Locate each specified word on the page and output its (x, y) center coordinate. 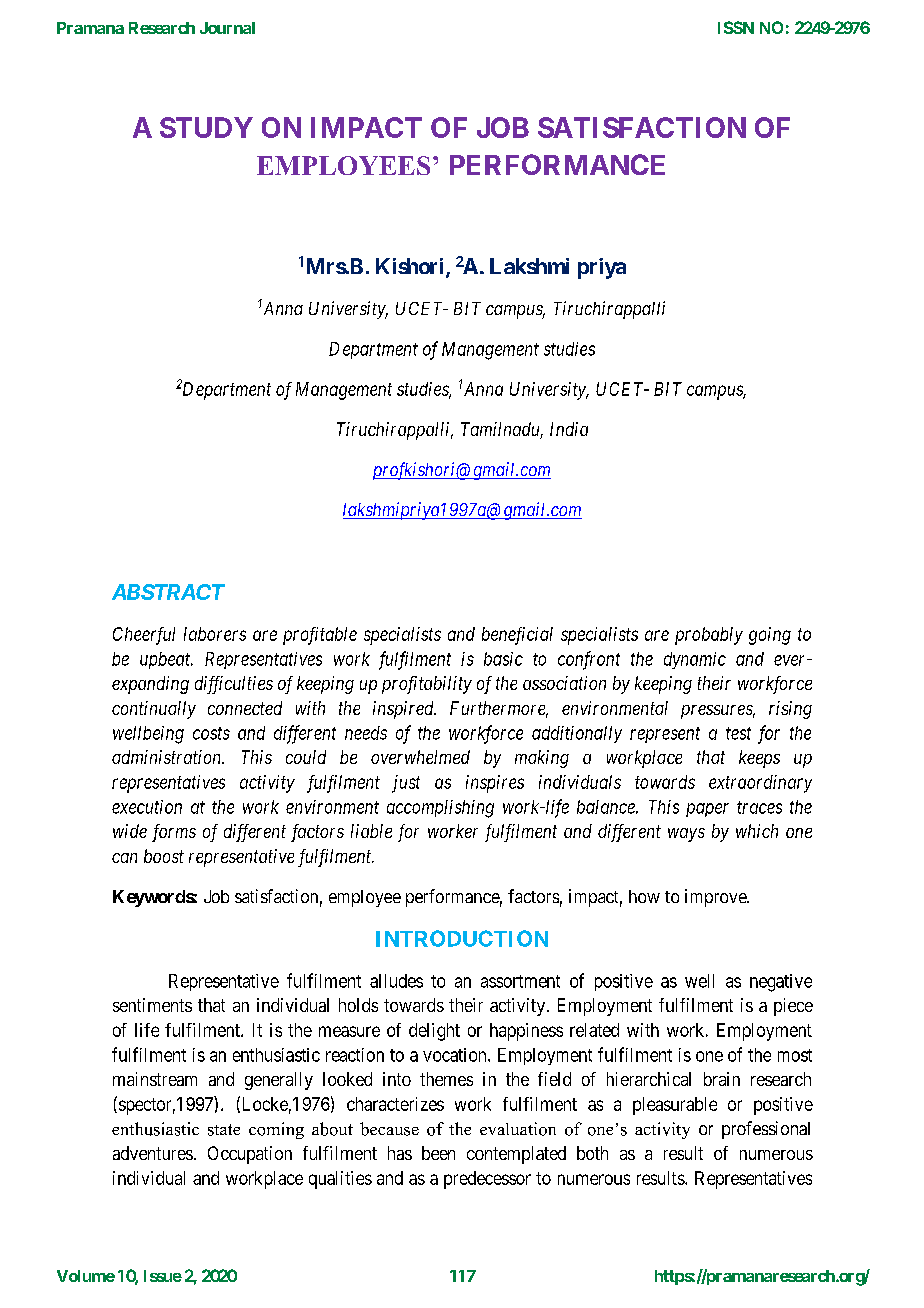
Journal (227, 28)
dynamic (695, 660)
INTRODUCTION (462, 938)
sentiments (152, 1005)
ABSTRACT (168, 592)
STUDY (206, 127)
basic (503, 659)
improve (716, 898)
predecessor (487, 1180)
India (569, 429)
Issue (163, 1276)
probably (709, 636)
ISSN (736, 27)
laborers (215, 634)
